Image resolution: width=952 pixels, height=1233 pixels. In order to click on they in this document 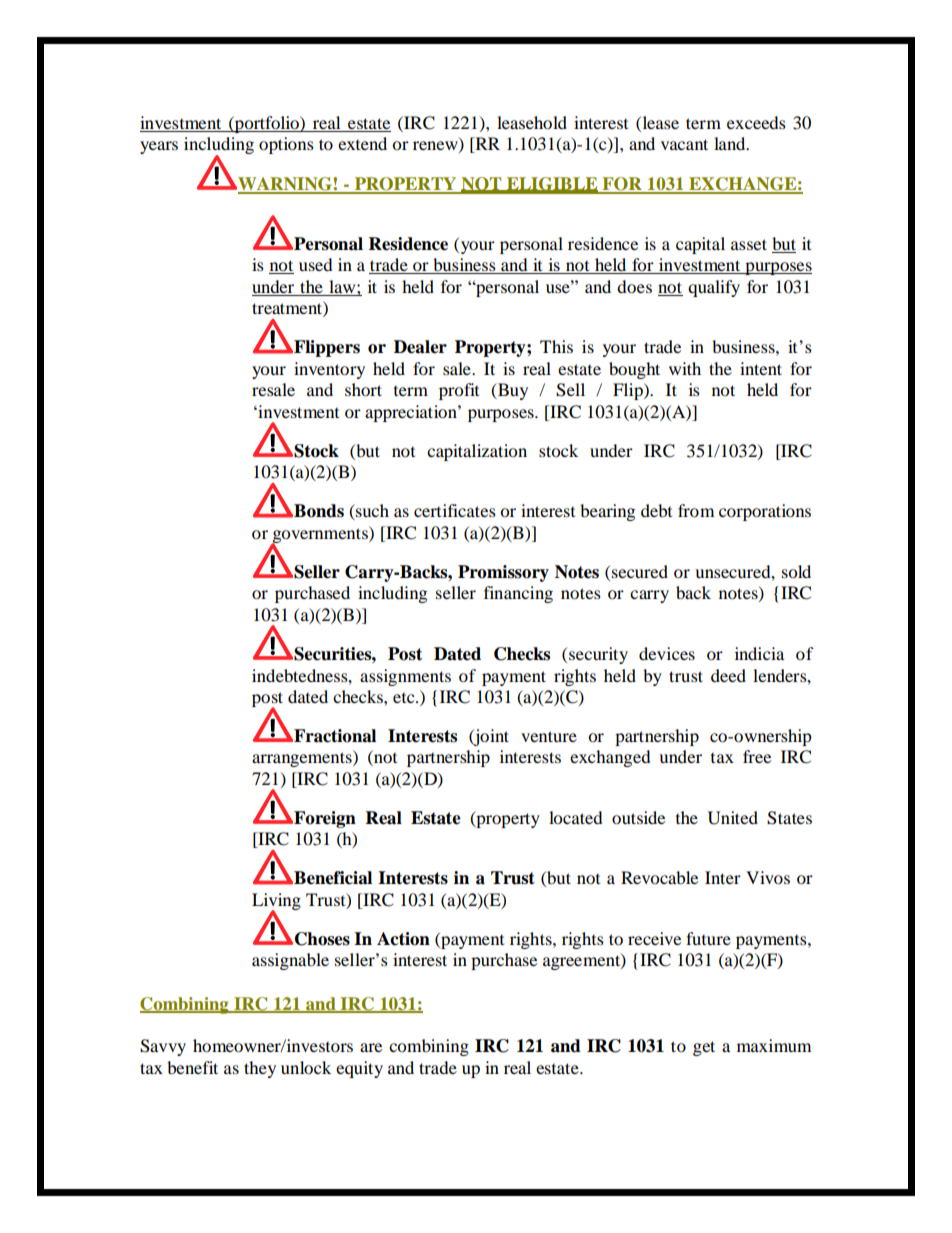, I will do `click(260, 1069)`.
